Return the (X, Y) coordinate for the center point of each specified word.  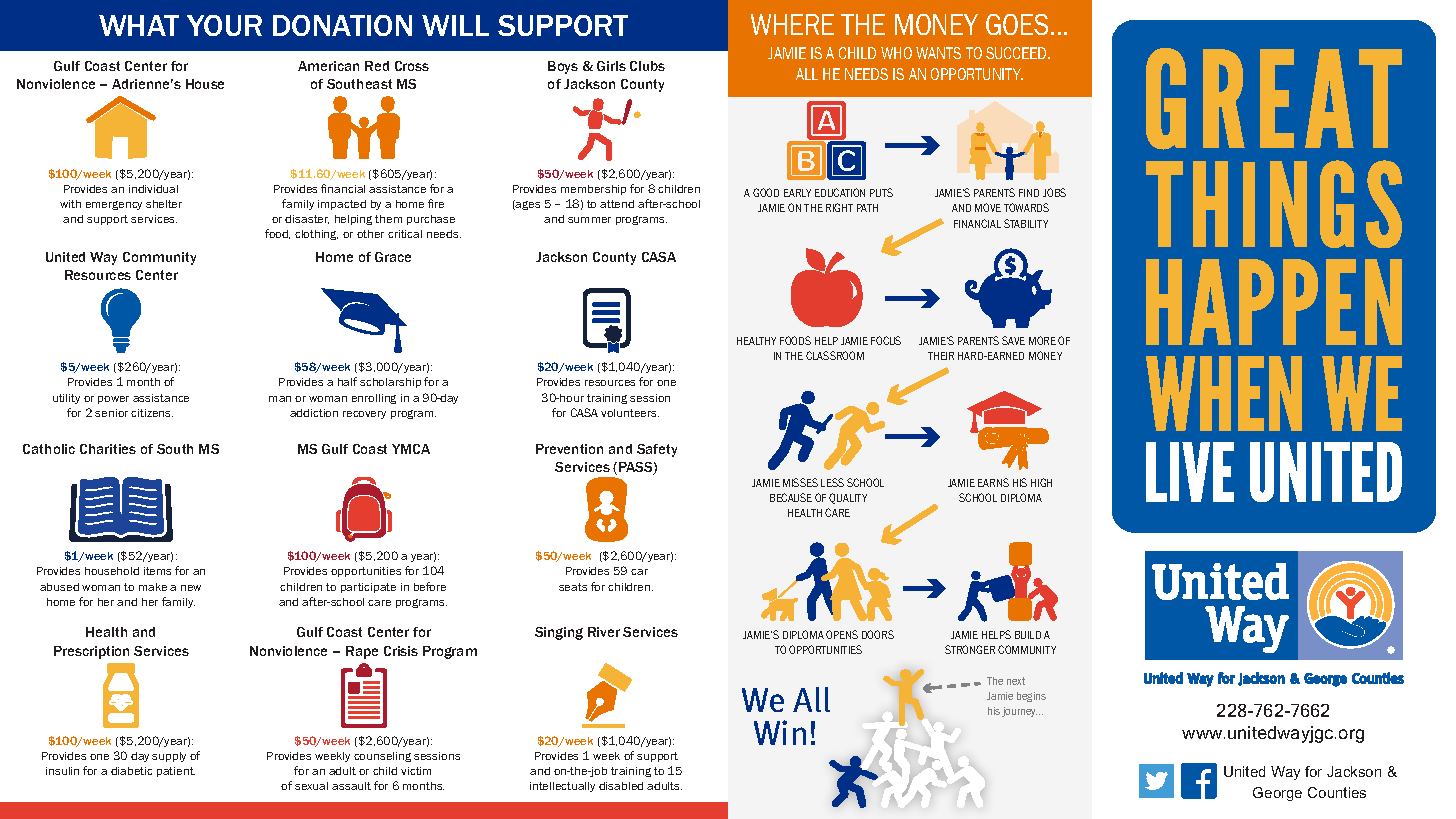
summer (589, 220)
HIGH (1041, 482)
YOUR (224, 25)
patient (176, 772)
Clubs (647, 66)
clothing (316, 235)
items (157, 571)
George (1277, 794)
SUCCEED (1017, 53)
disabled (621, 786)
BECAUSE (791, 497)
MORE (1042, 340)
